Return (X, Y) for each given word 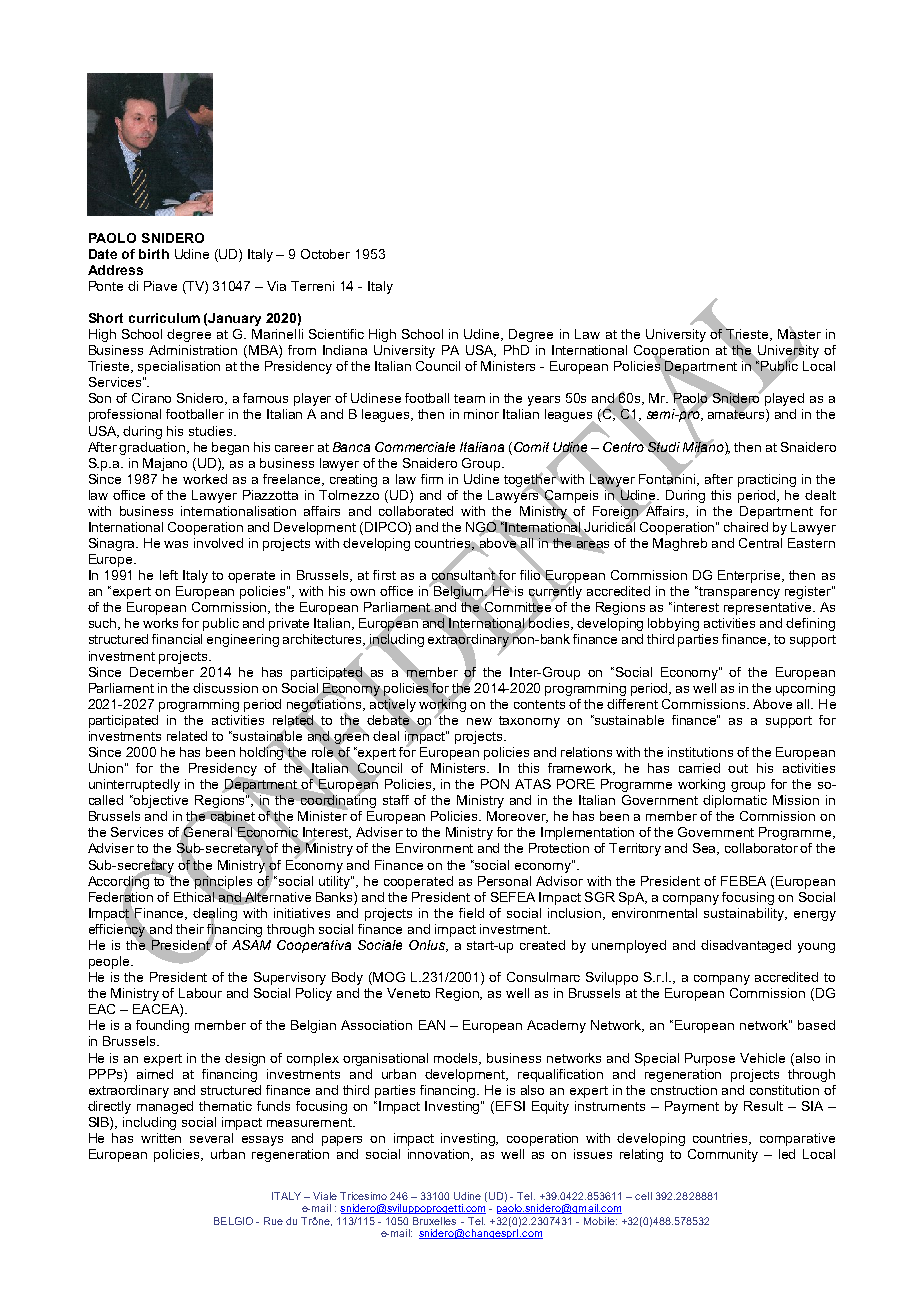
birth (154, 254)
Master (799, 334)
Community (723, 1155)
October (325, 254)
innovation (440, 1155)
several (211, 1138)
